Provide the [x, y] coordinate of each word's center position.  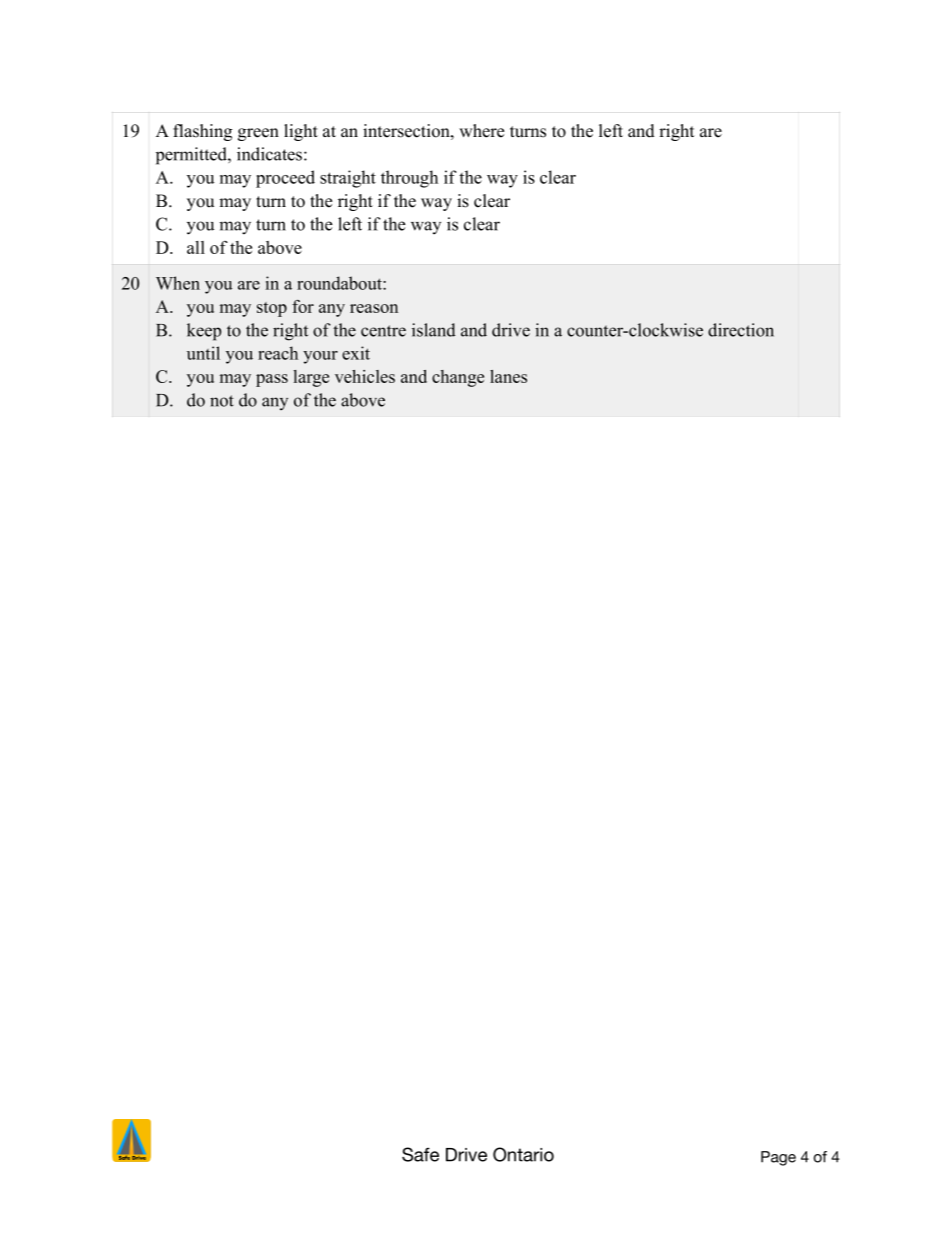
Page [778, 1158]
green [258, 134]
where [481, 131]
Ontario [523, 1154]
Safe [420, 1154]
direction [741, 330]
